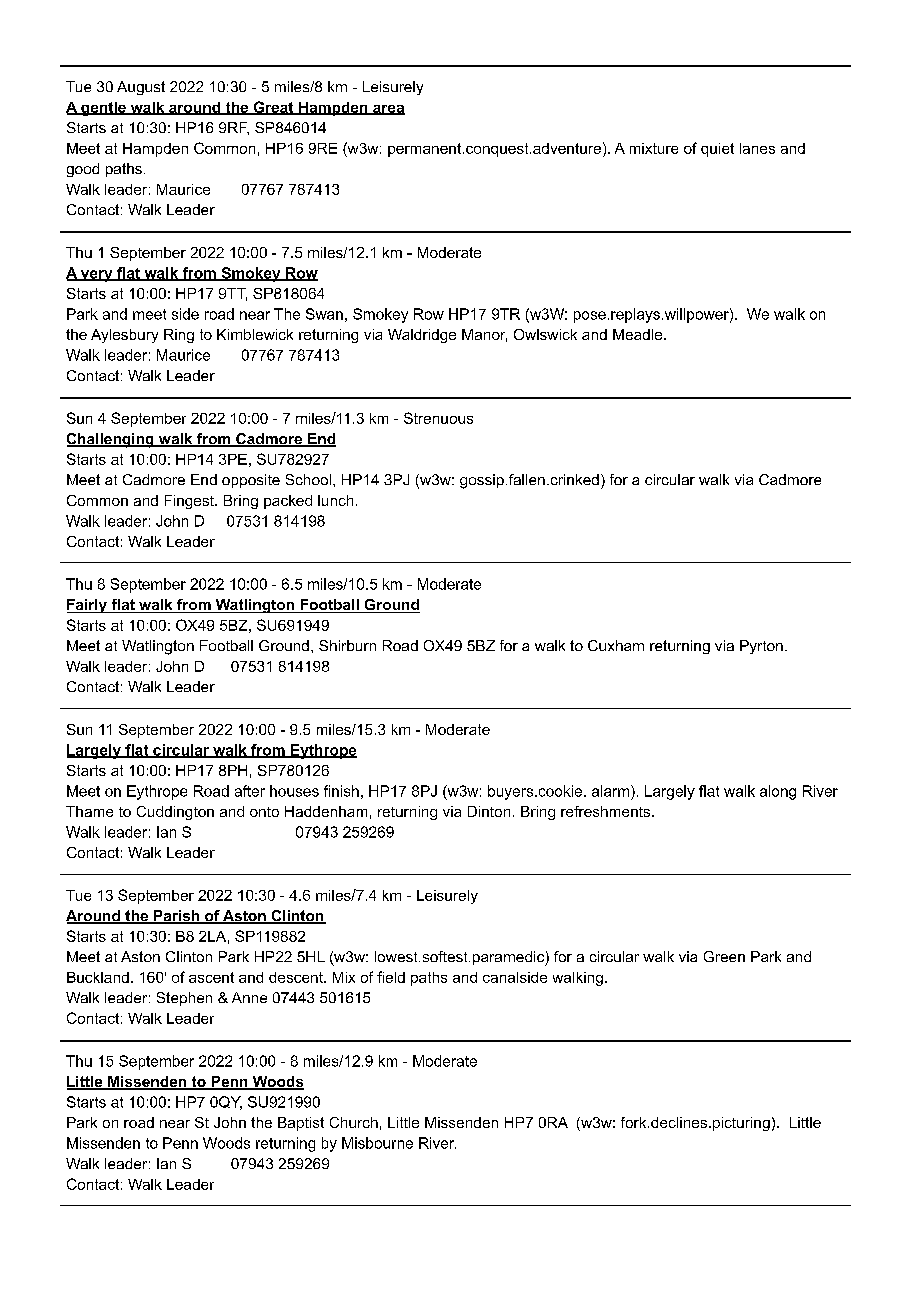  I want to click on Parish, so click(176, 917).
